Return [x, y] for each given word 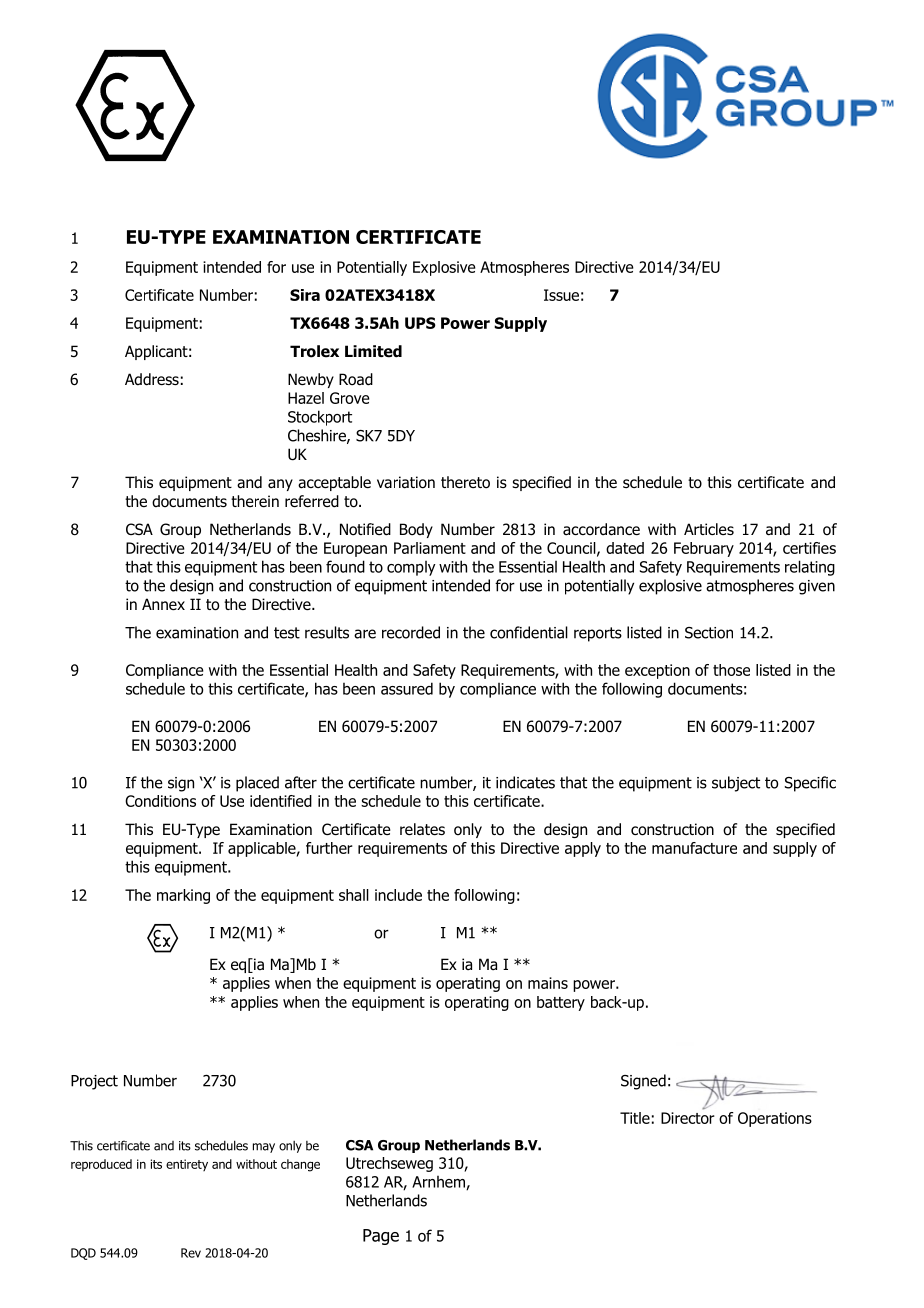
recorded [411, 632]
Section [709, 633]
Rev [191, 1253]
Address [152, 379]
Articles [709, 529]
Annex [163, 604]
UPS [420, 323]
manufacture [694, 848]
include [398, 895]
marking [183, 896]
